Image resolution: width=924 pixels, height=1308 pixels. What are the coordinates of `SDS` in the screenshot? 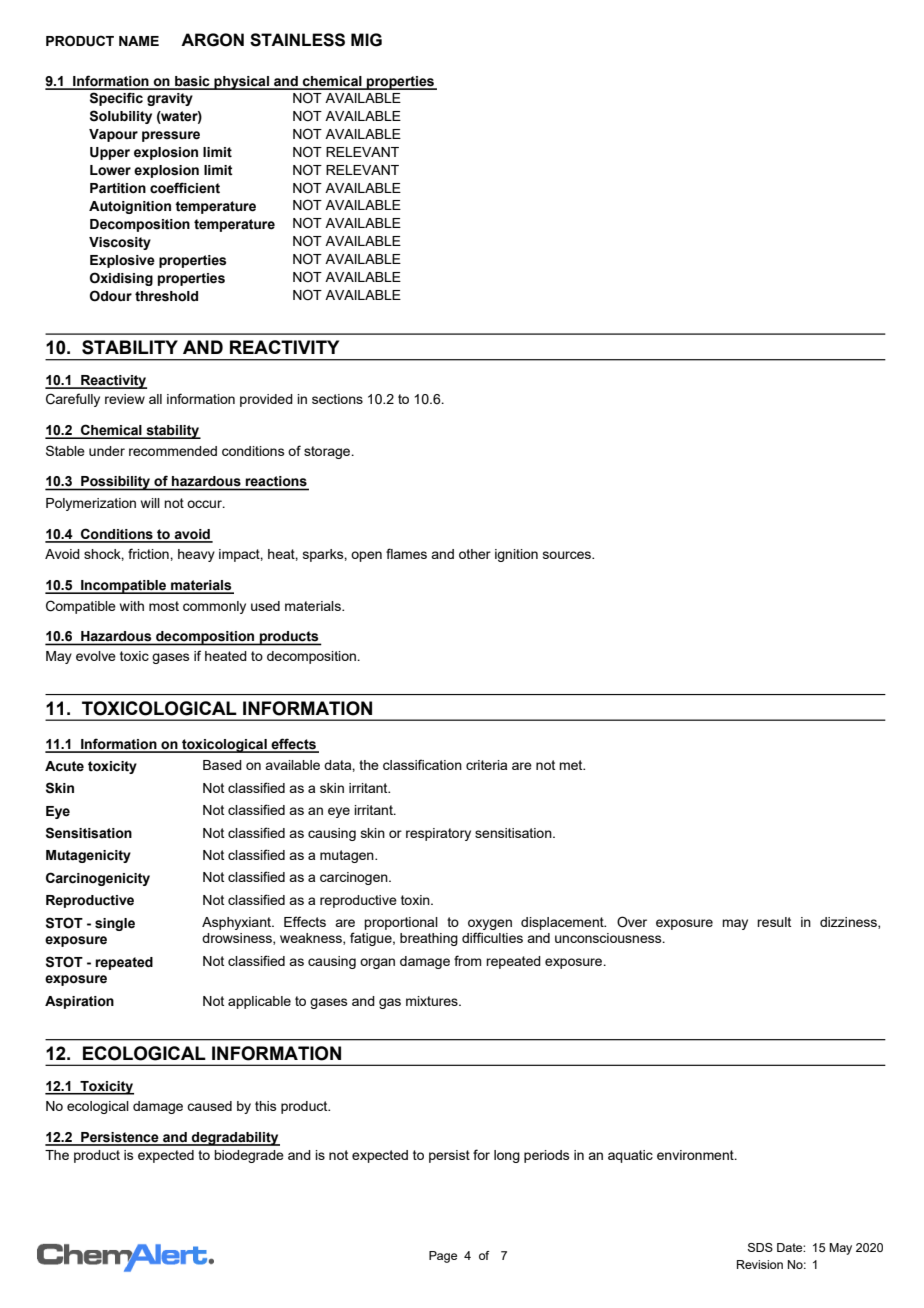 It's located at (760, 1247).
